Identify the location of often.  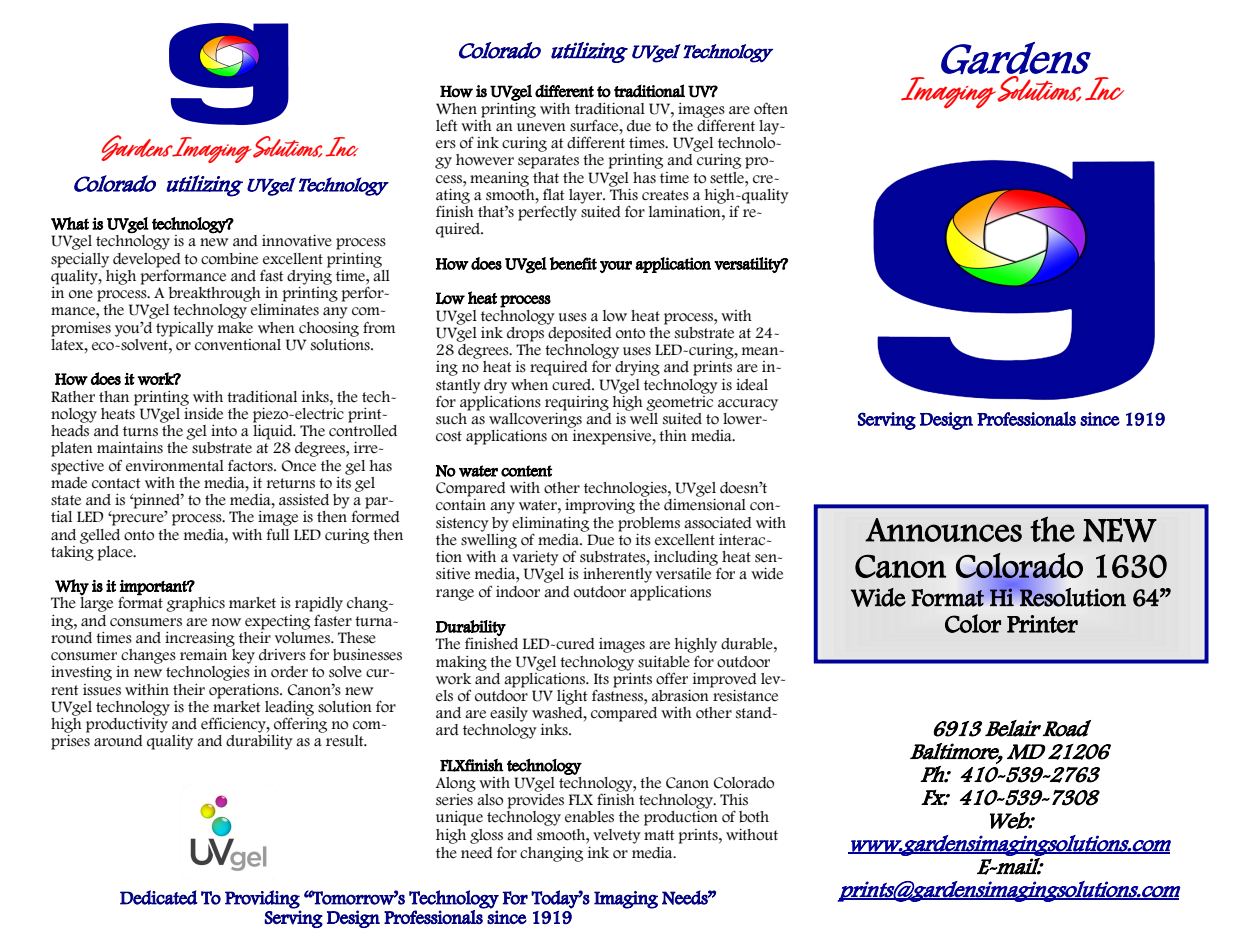
(771, 108).
